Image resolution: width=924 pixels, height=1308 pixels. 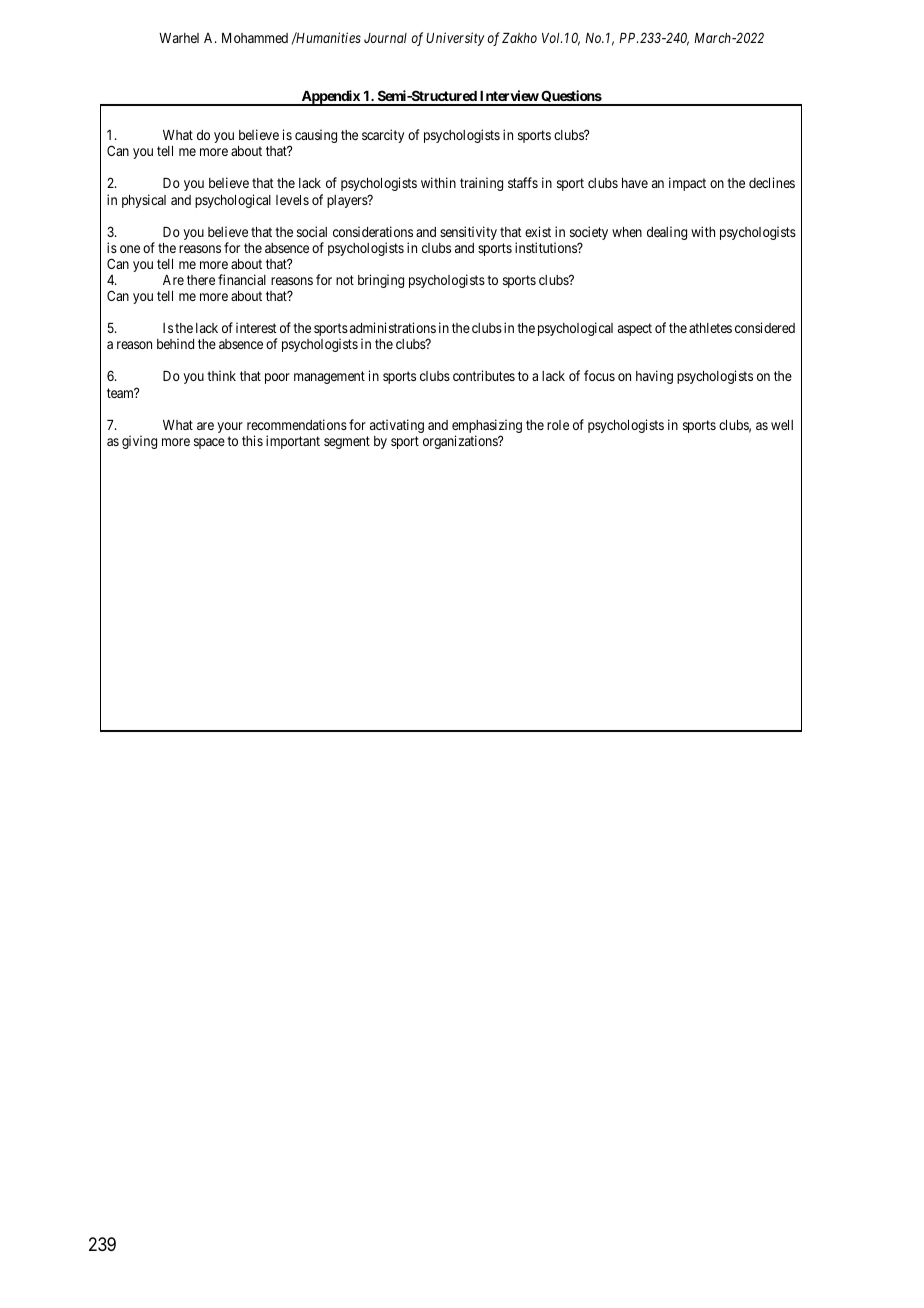 I want to click on one, so click(x=130, y=249).
